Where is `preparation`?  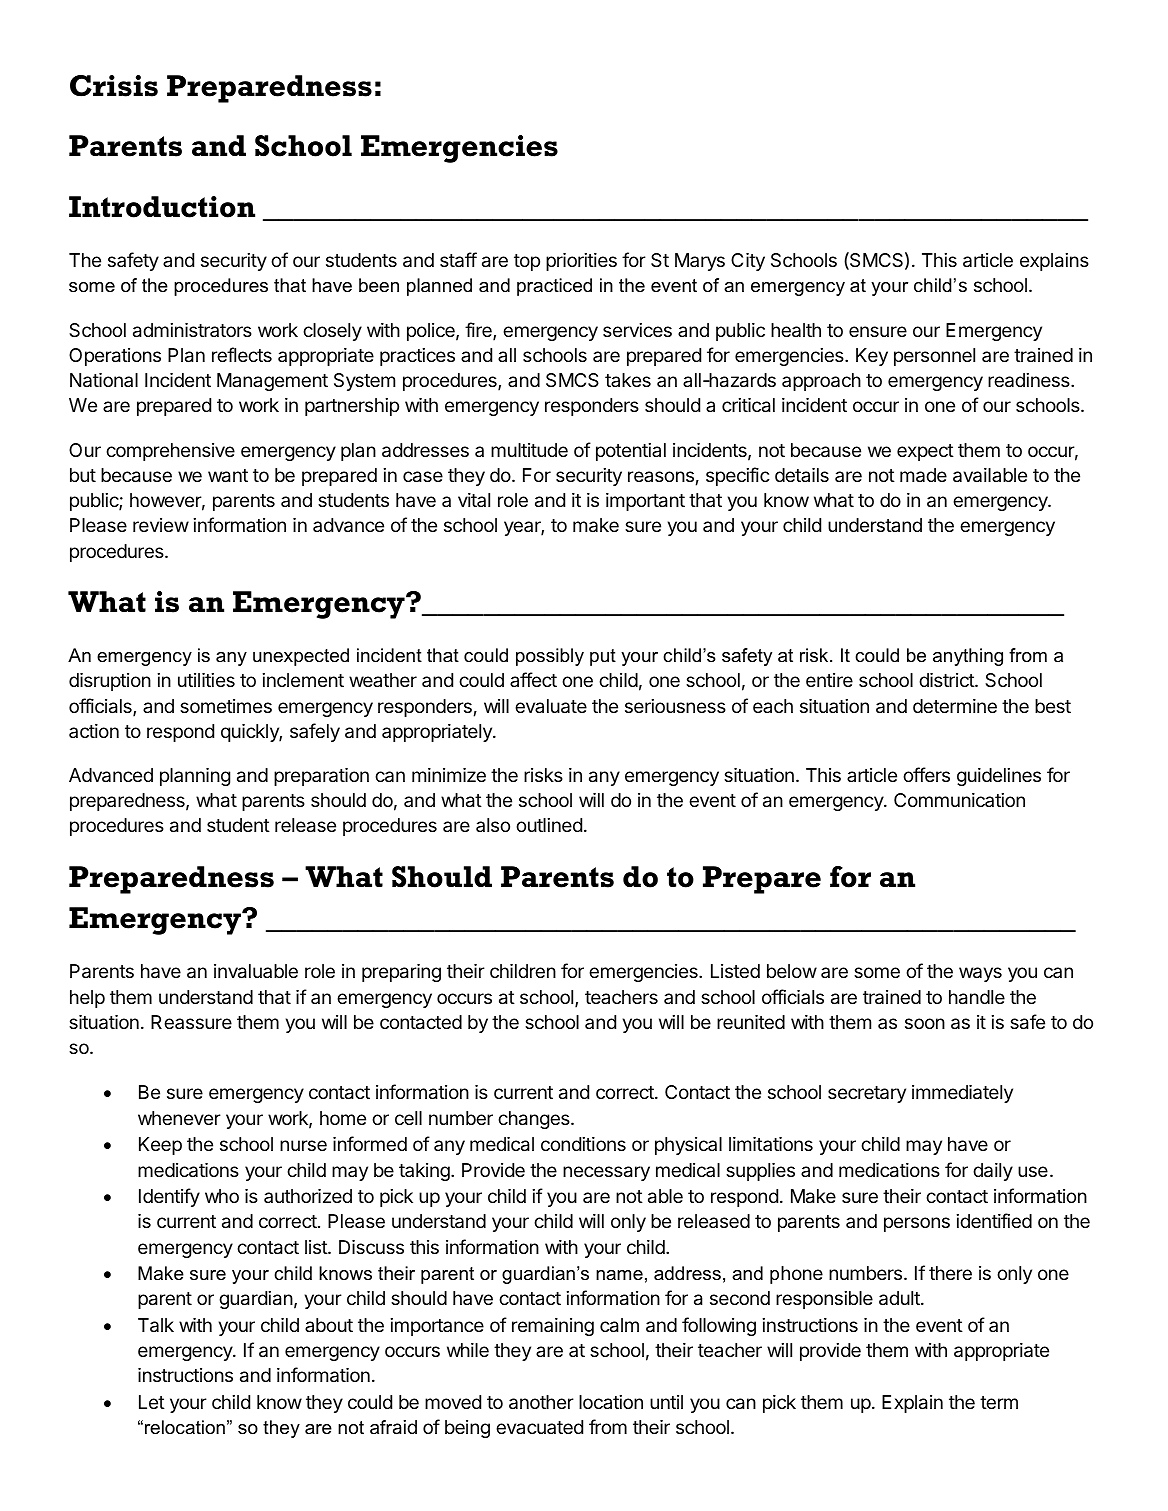 preparation is located at coordinates (321, 777).
